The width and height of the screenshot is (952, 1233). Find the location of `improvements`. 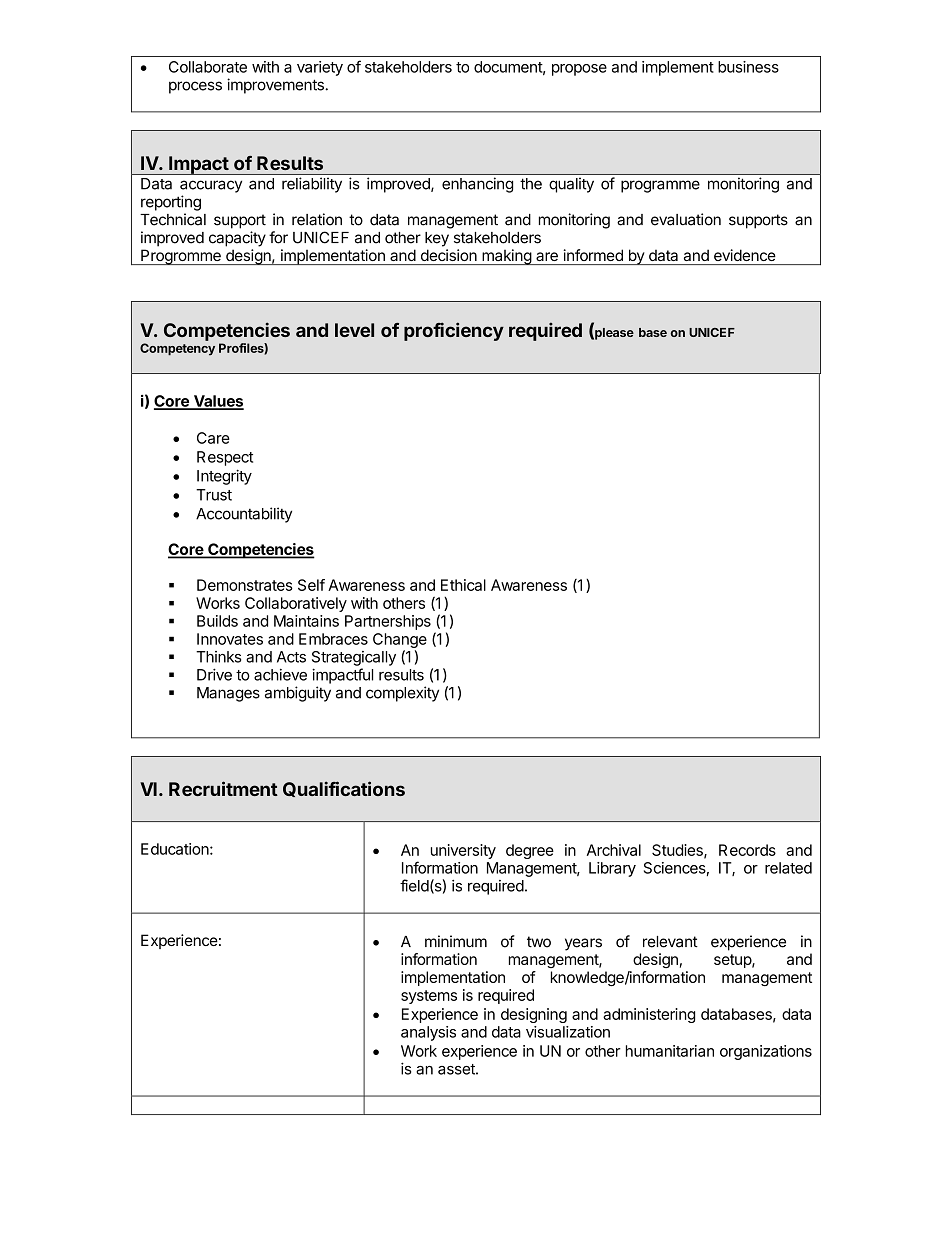

improvements is located at coordinates (276, 86).
